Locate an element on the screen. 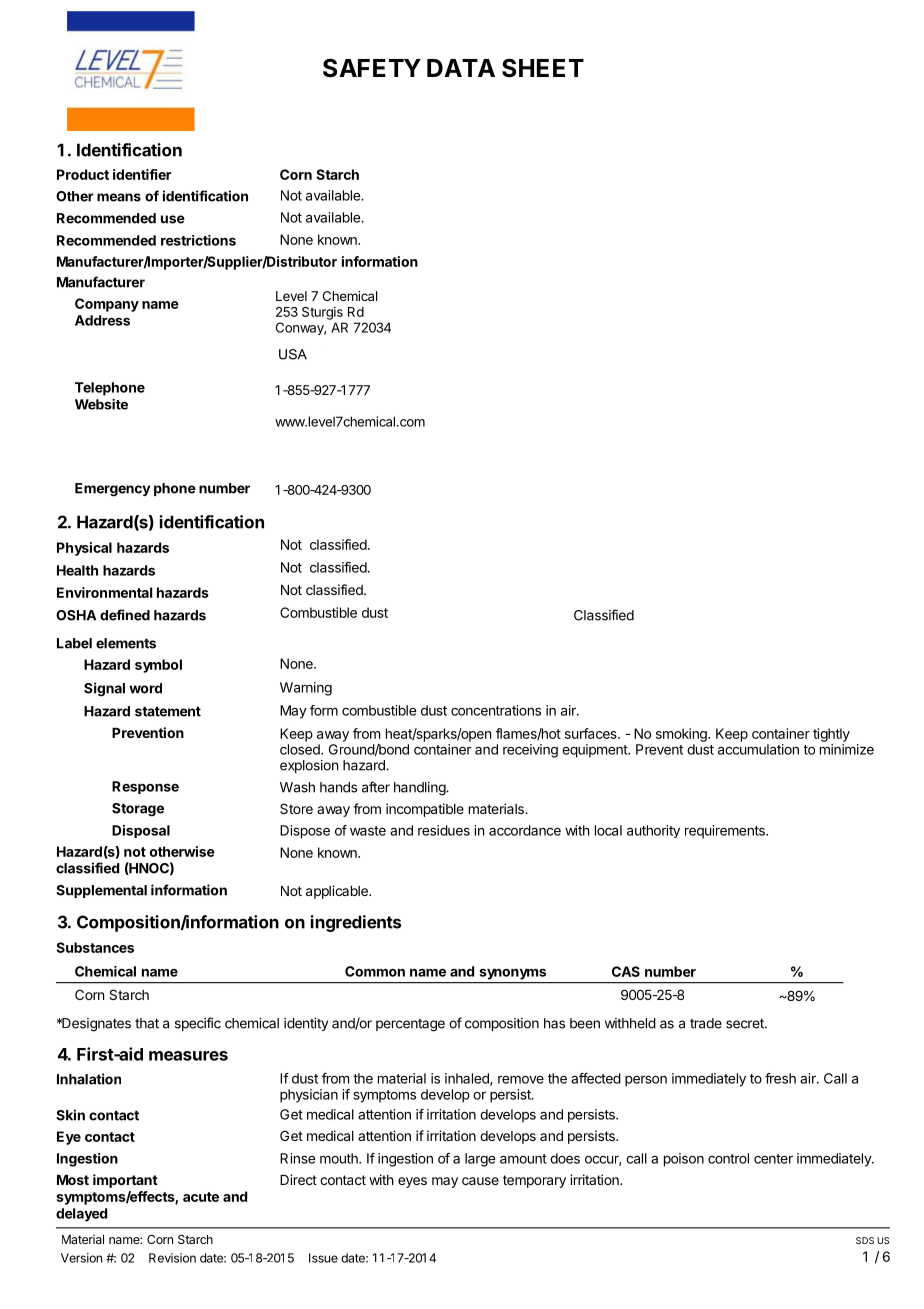 This screenshot has height=1309, width=924. Revision is located at coordinates (172, 1258).
